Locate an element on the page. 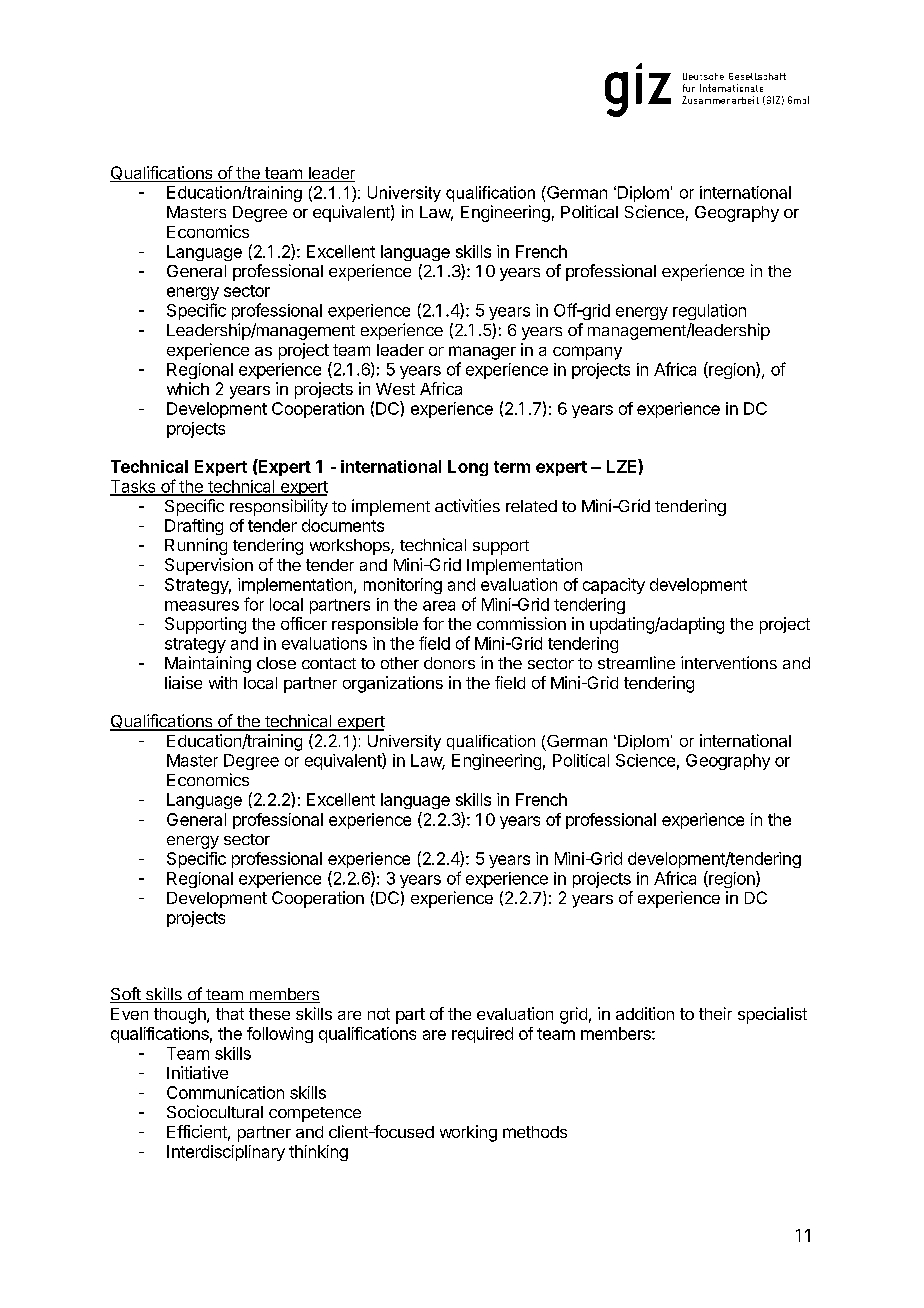  Sociocultural is located at coordinates (215, 1111).
